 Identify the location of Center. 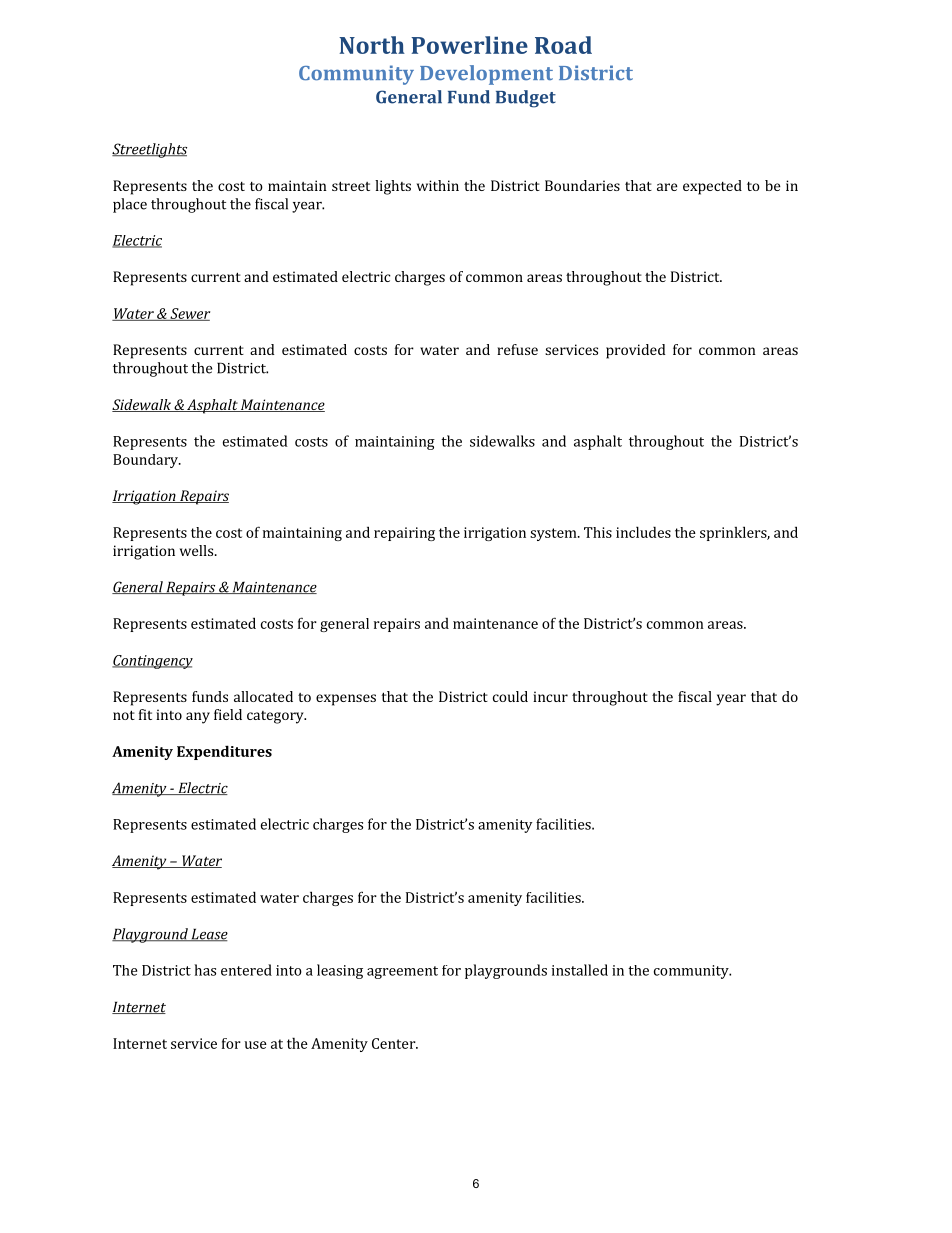
(395, 1043).
